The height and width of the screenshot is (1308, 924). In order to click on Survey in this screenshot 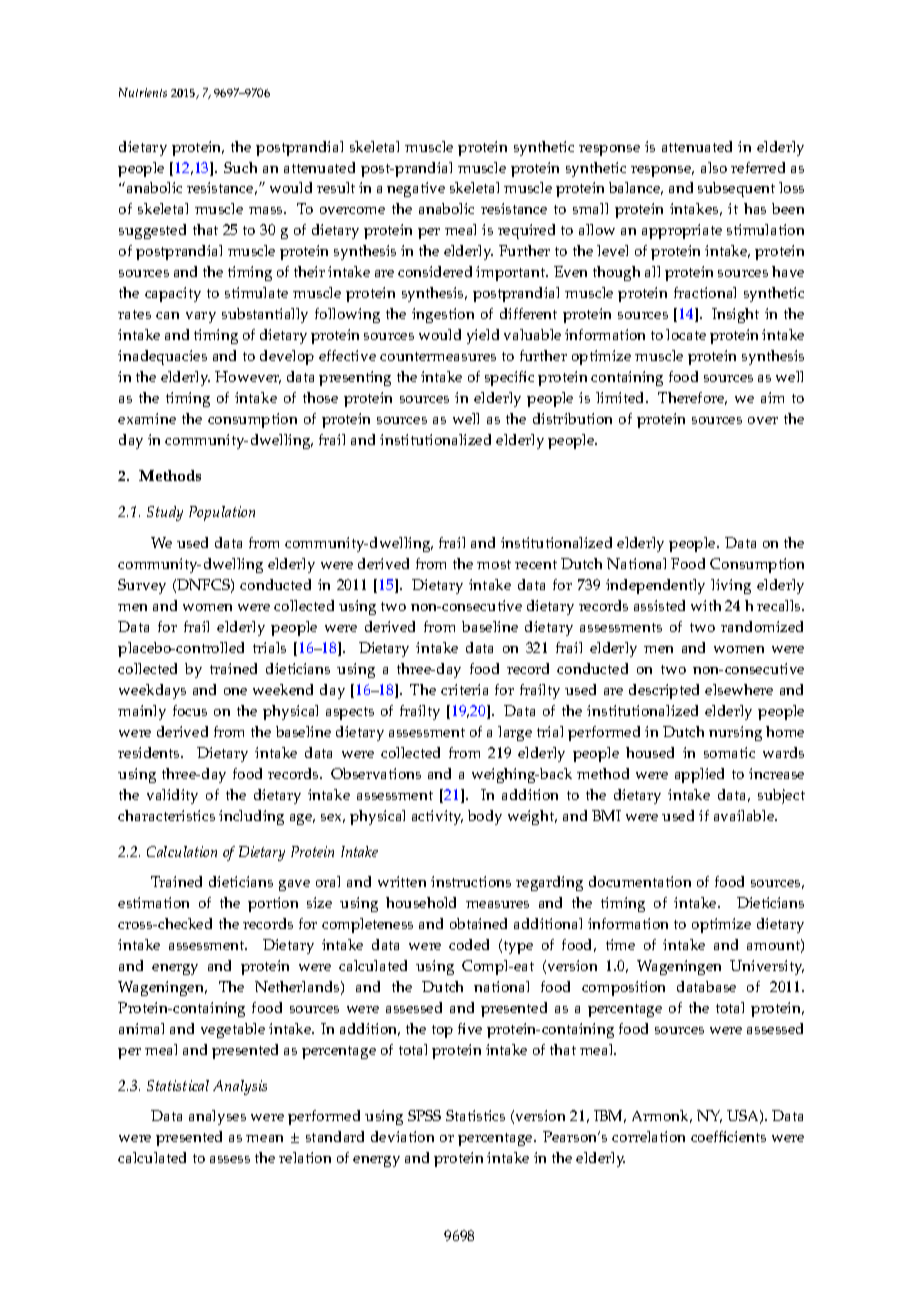, I will do `click(142, 586)`.
